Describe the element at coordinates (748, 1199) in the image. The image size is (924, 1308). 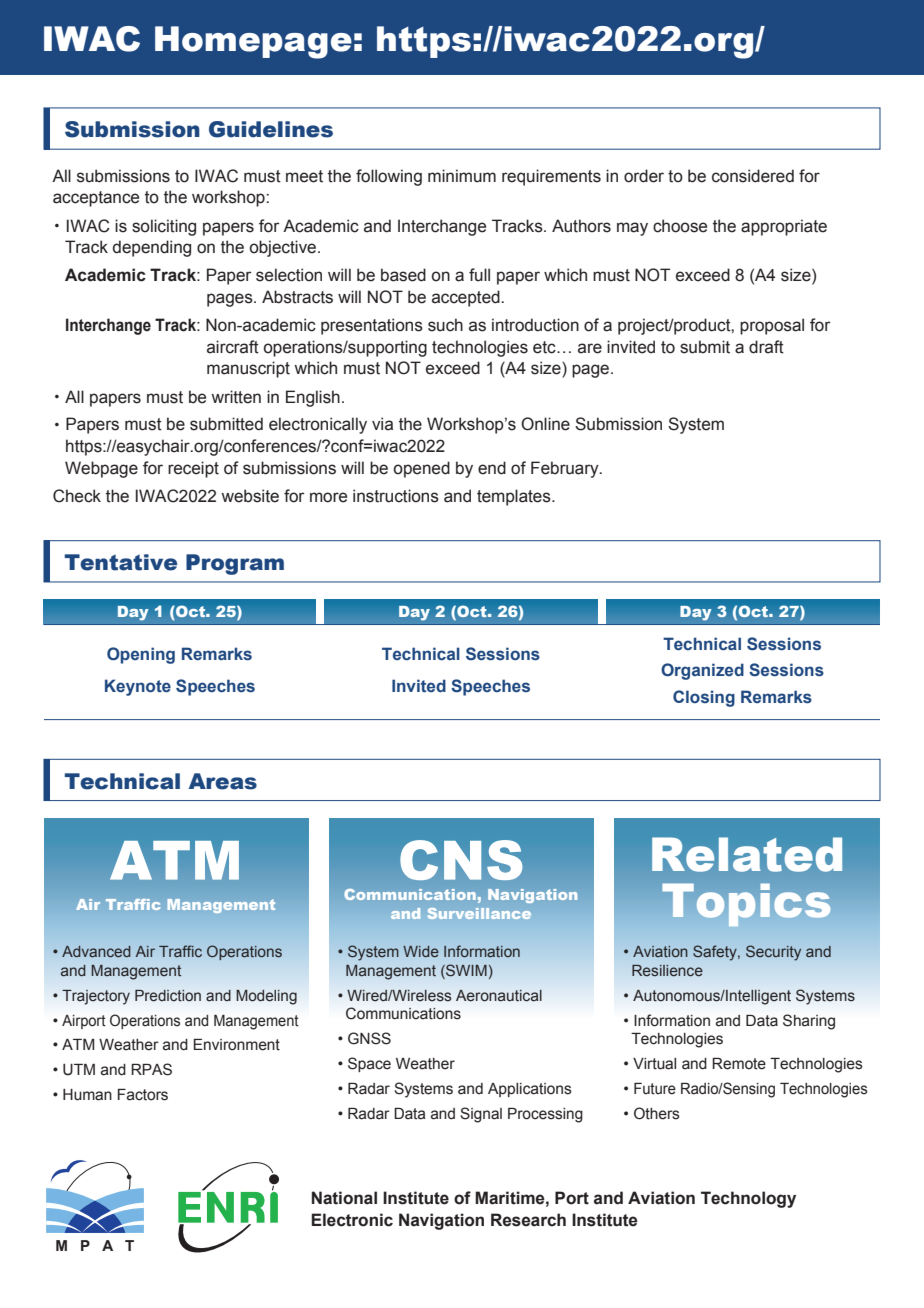
I see `Technology` at that location.
